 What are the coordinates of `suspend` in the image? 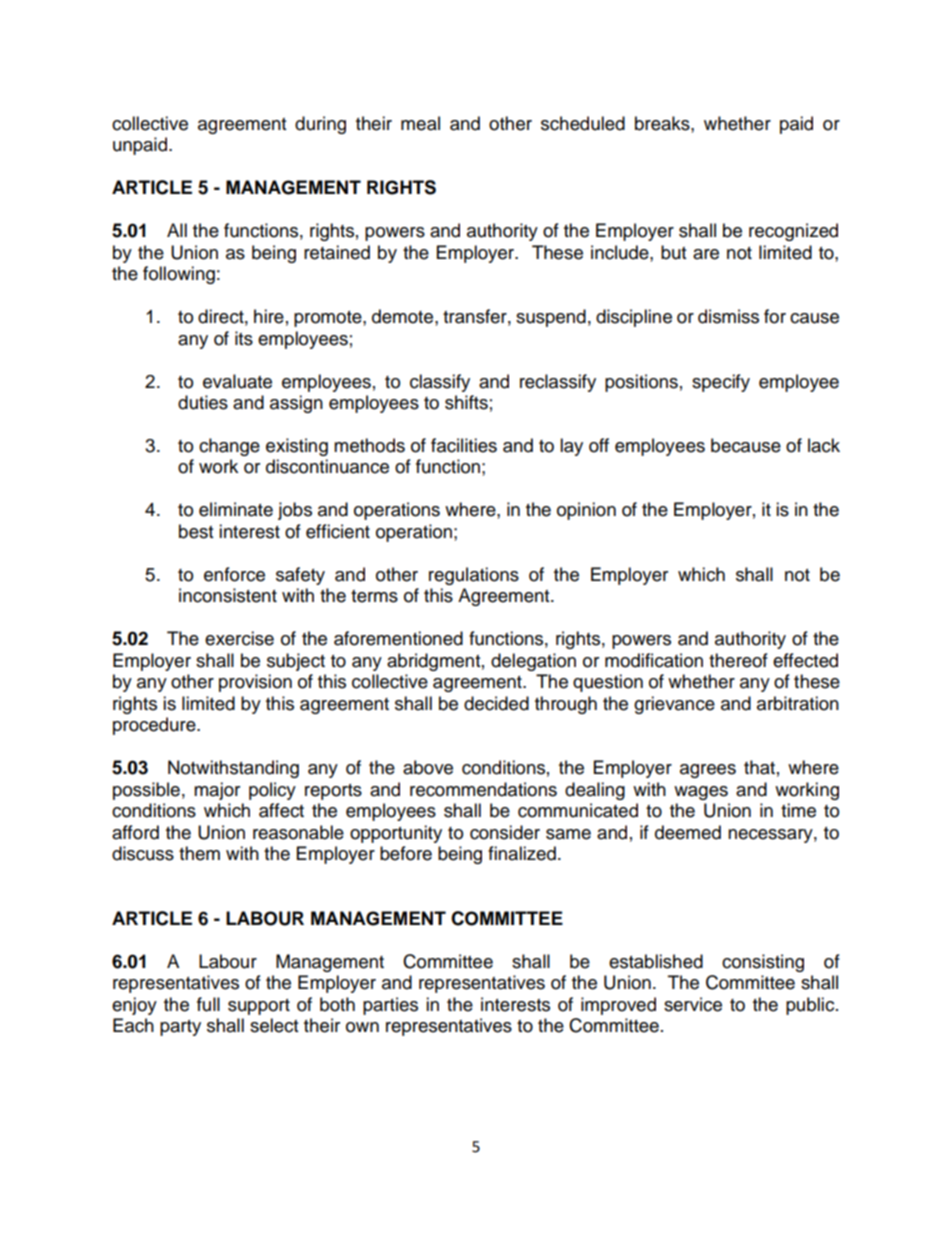 It's located at (551, 318).
